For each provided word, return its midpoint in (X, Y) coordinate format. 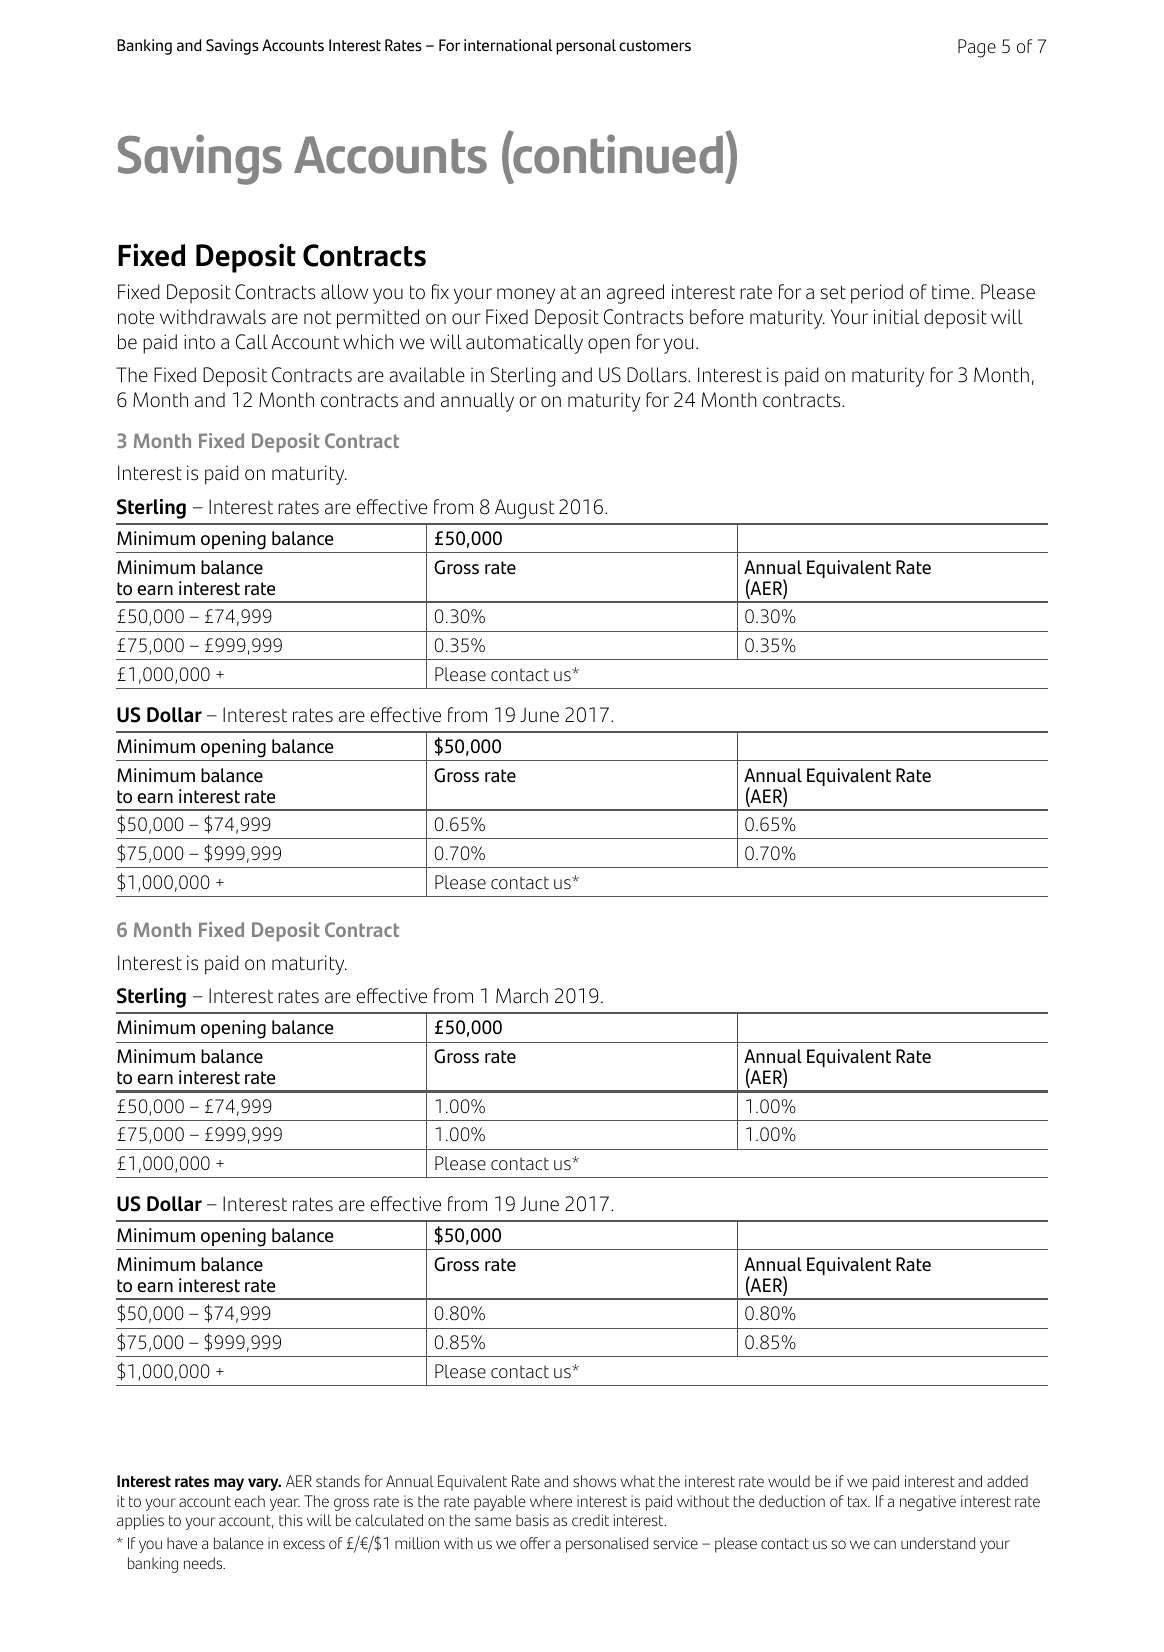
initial (897, 317)
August (524, 509)
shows (594, 1481)
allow (344, 292)
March (522, 996)
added (1007, 1481)
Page (977, 48)
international (508, 45)
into (199, 342)
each (250, 1501)
